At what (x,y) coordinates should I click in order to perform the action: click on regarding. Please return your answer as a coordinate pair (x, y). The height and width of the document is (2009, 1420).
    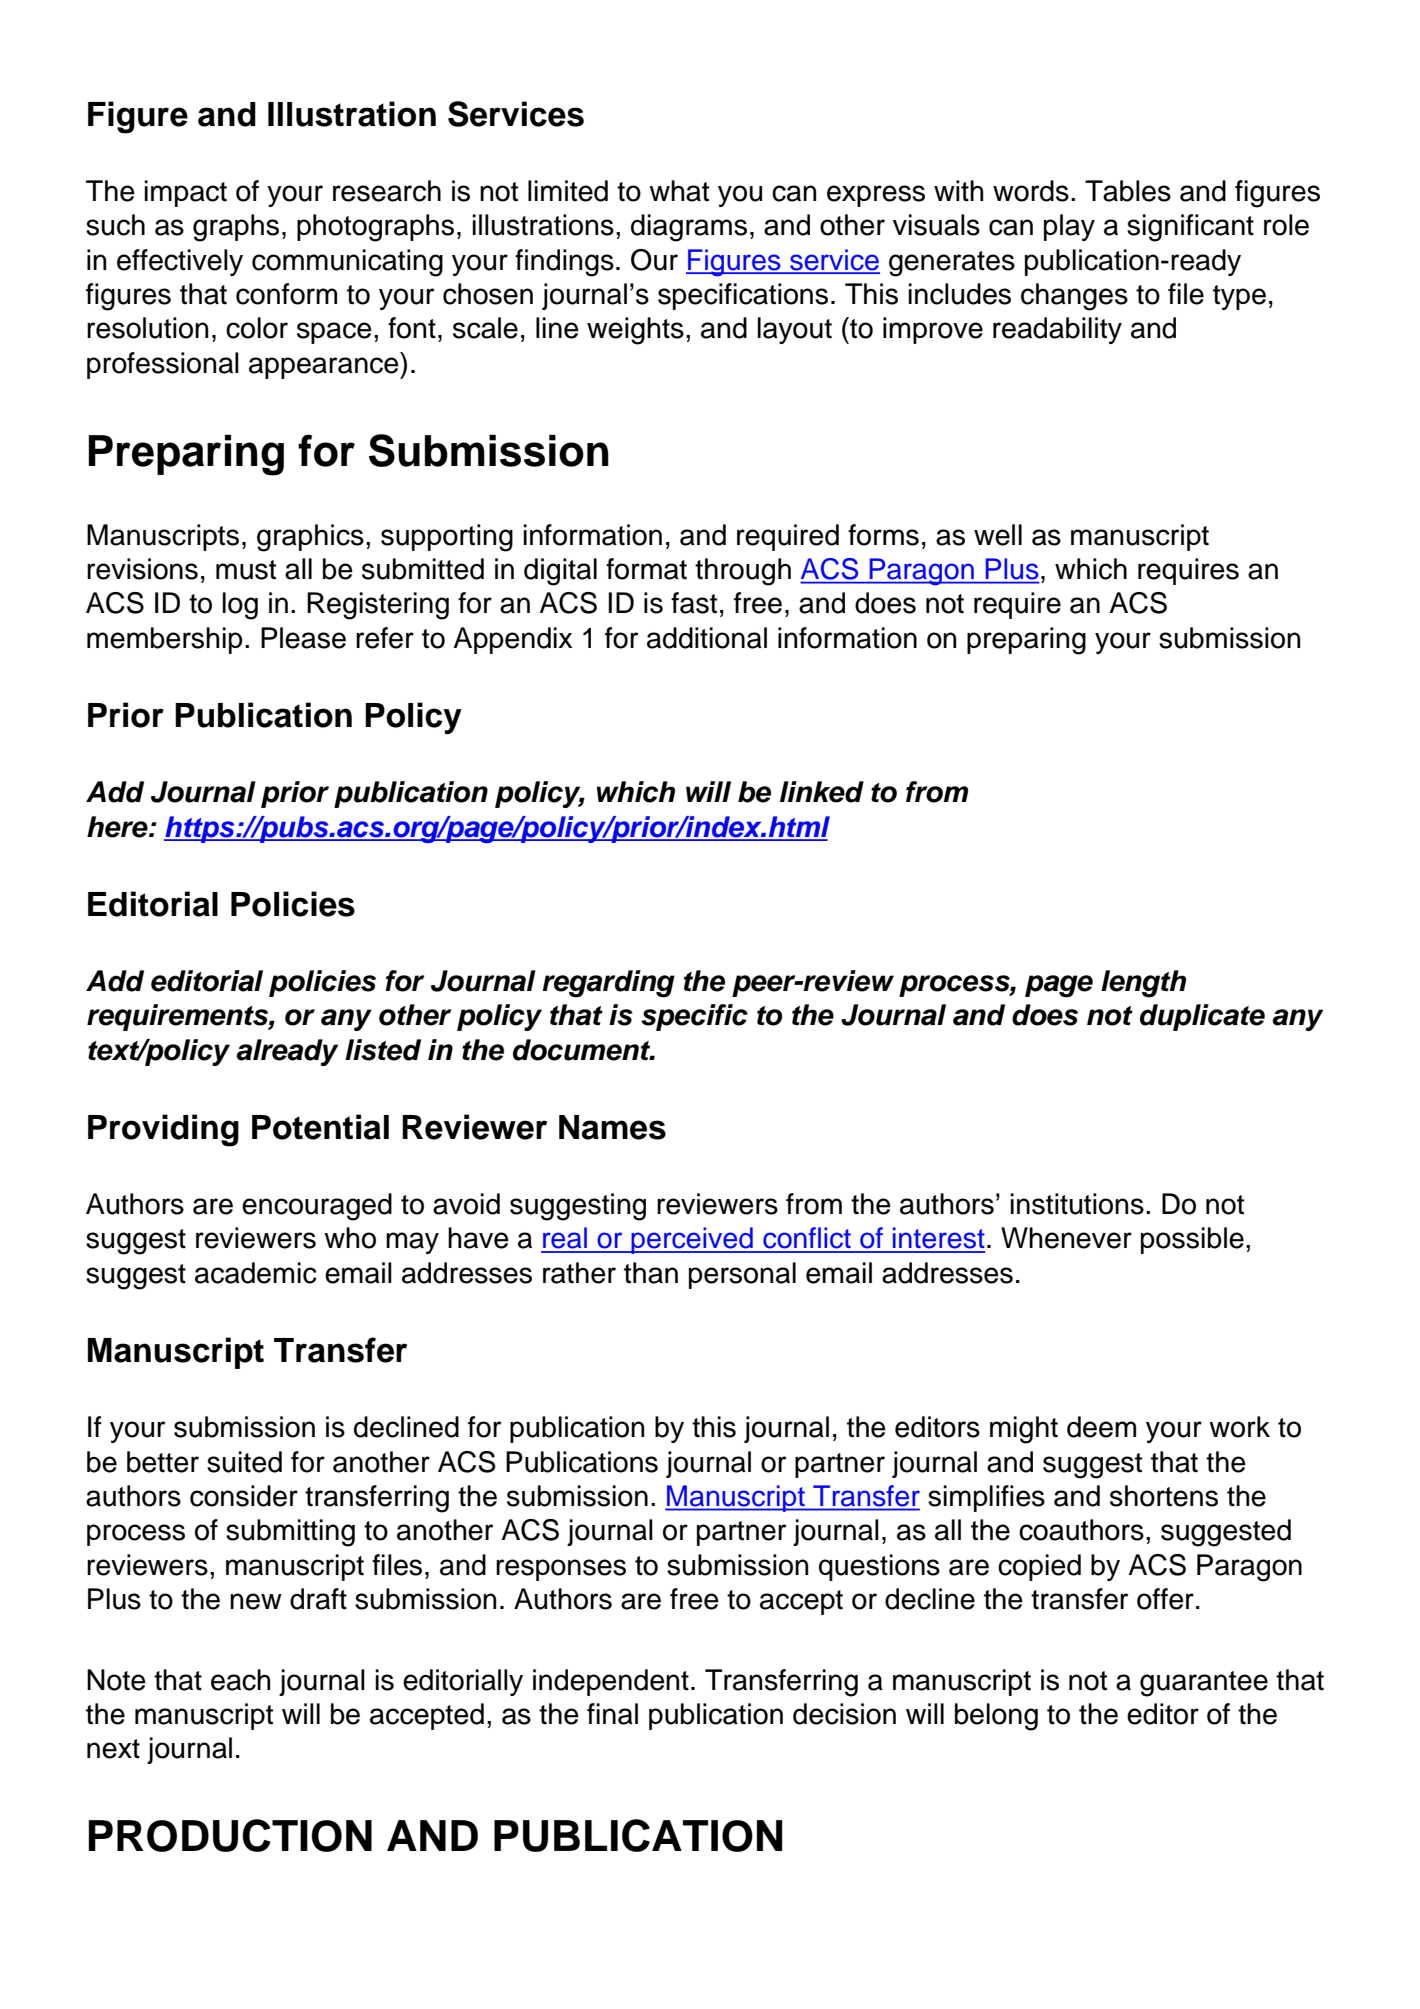
    Looking at the image, I should click on (608, 984).
